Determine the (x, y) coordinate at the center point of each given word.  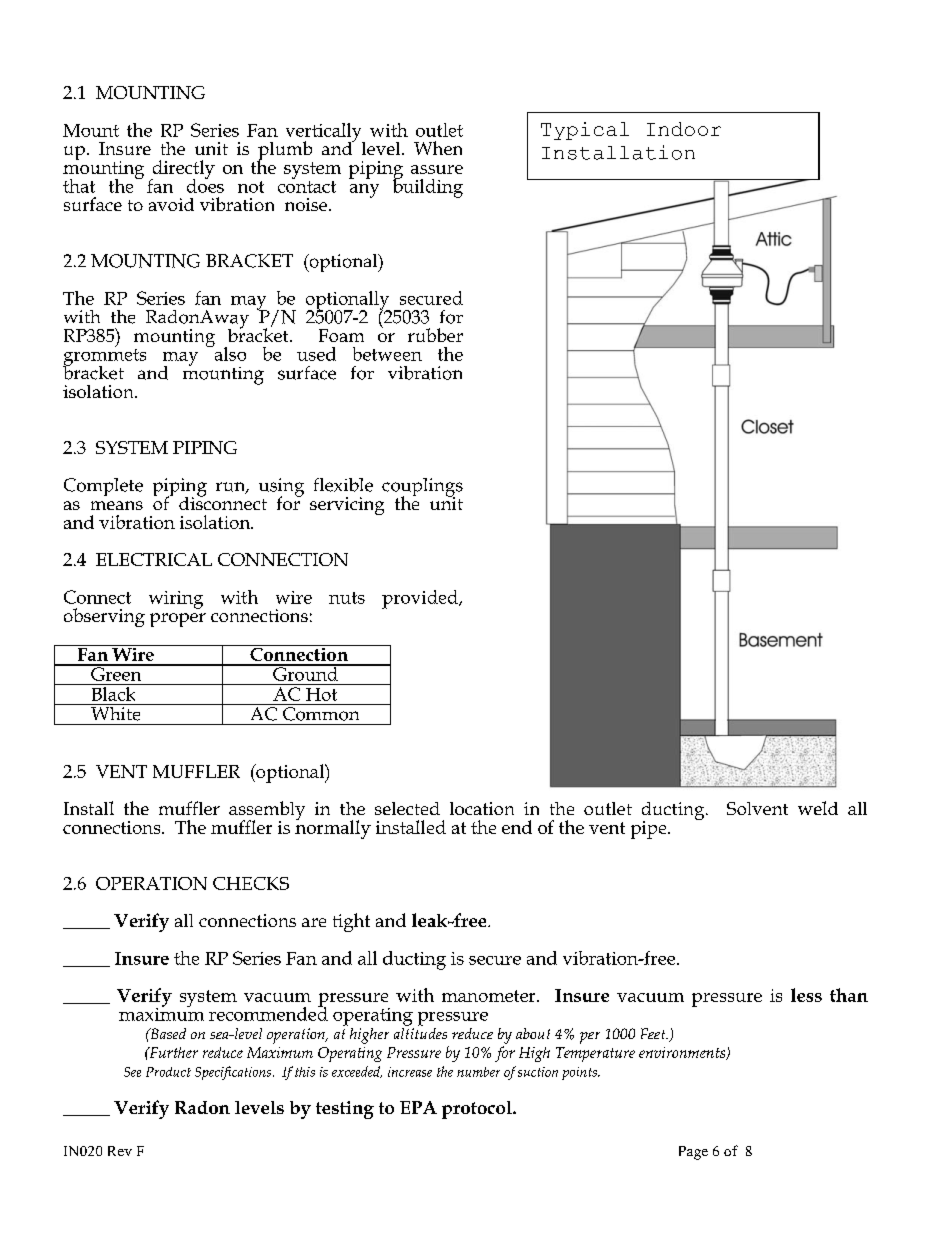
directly (182, 170)
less (806, 995)
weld (818, 808)
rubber (435, 335)
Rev (120, 1151)
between (387, 354)
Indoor (684, 129)
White (116, 712)
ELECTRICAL (154, 559)
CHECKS (251, 883)
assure (437, 169)
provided (421, 599)
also (229, 352)
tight (351, 922)
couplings (422, 488)
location (482, 808)
